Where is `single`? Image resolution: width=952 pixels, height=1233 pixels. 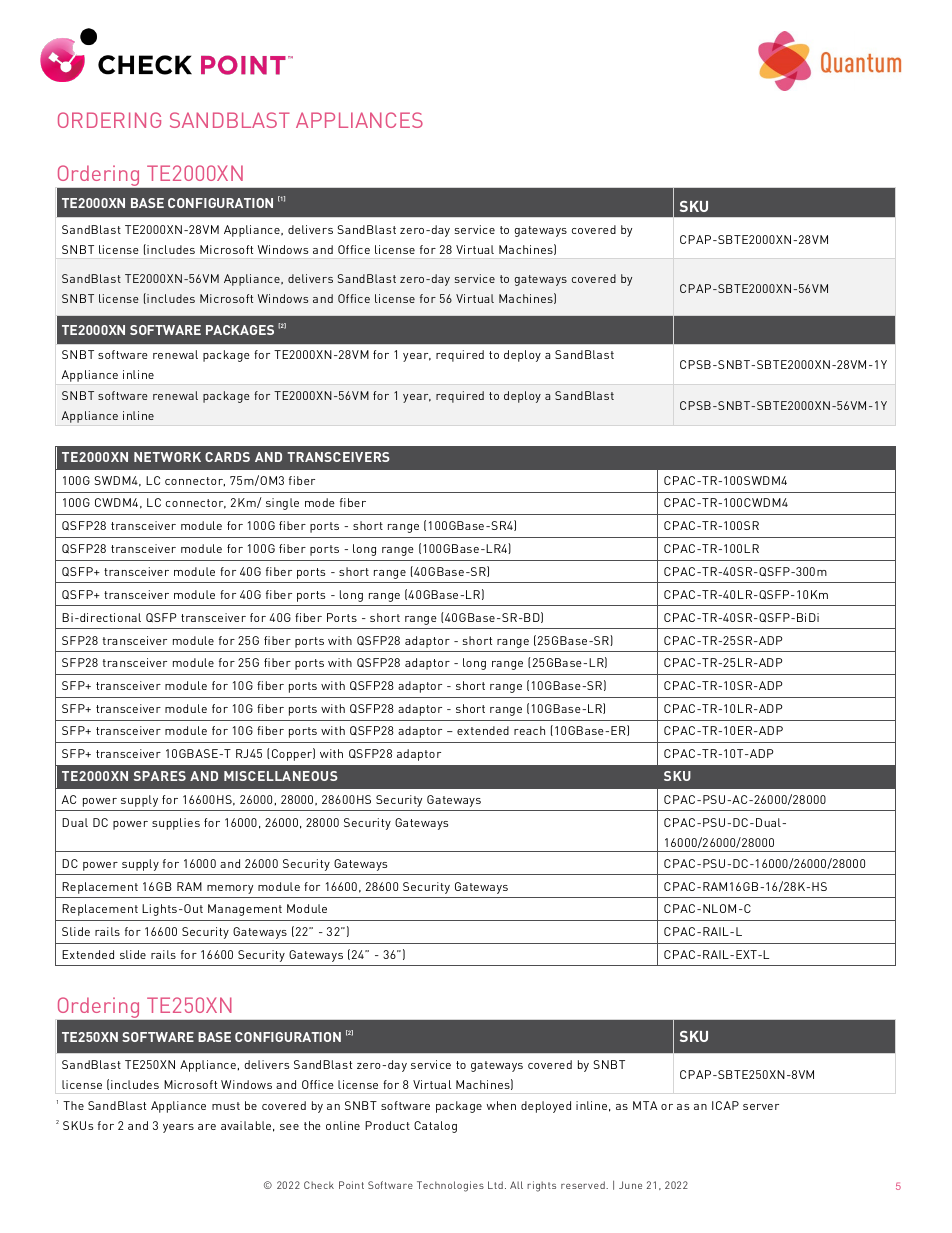 single is located at coordinates (282, 504).
